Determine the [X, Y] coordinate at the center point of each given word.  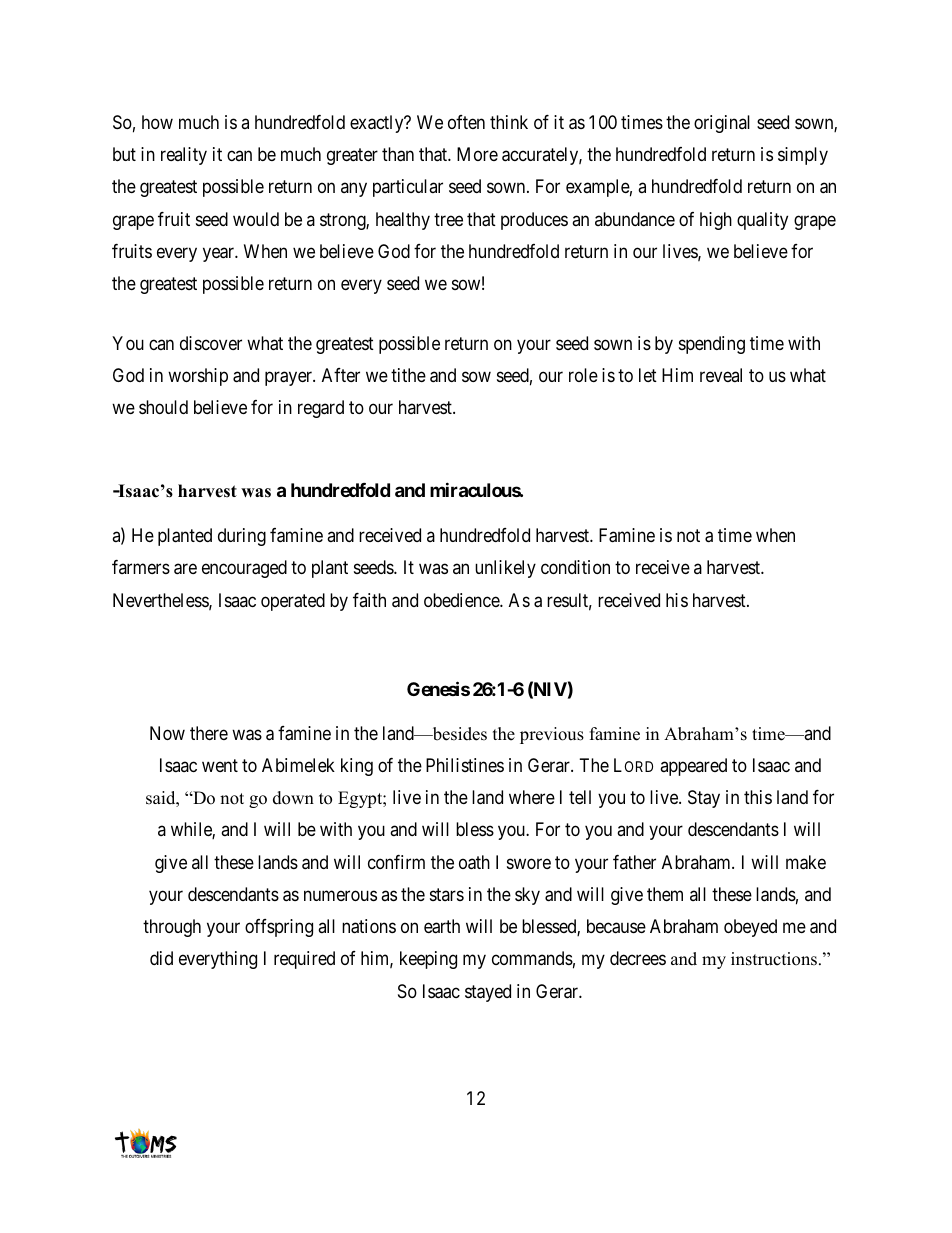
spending [712, 345]
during [242, 537]
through [172, 928]
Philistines [465, 765]
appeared [693, 767]
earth [442, 926]
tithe [408, 375]
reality [184, 156]
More [477, 154]
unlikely [505, 569]
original [722, 124]
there [209, 733]
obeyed [750, 928]
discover [211, 343]
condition [575, 567]
